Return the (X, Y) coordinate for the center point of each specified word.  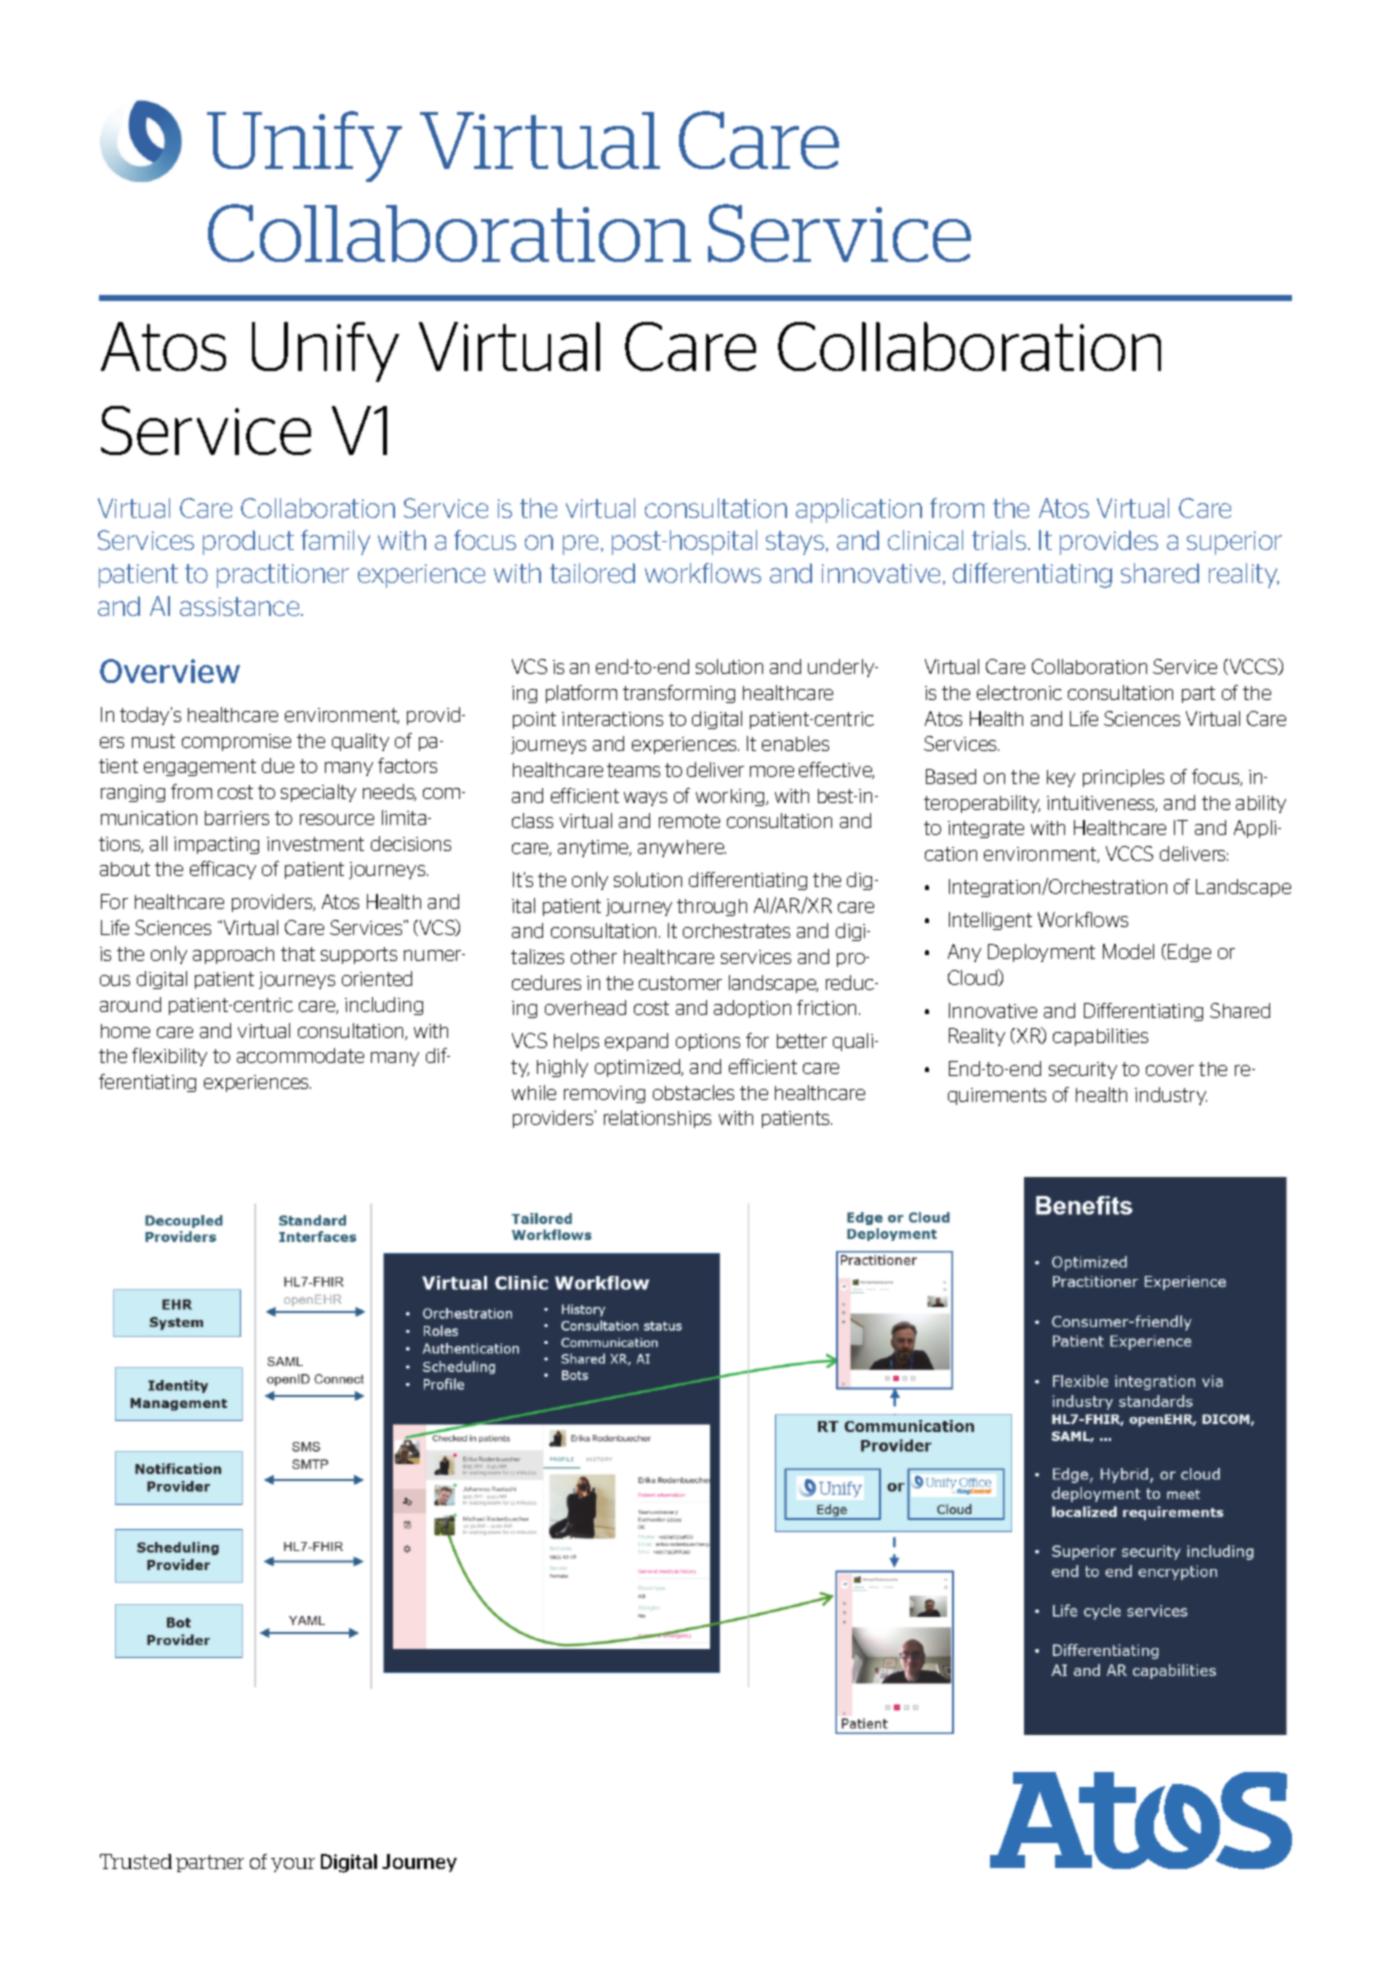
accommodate (300, 1055)
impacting (216, 845)
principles (1123, 778)
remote (689, 821)
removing (604, 1094)
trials (1000, 540)
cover (1170, 1070)
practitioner (283, 576)
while (534, 1092)
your (293, 1865)
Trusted (136, 1861)
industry (1171, 1096)
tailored (592, 573)
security (1083, 1070)
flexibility (169, 1057)
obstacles (693, 1092)
